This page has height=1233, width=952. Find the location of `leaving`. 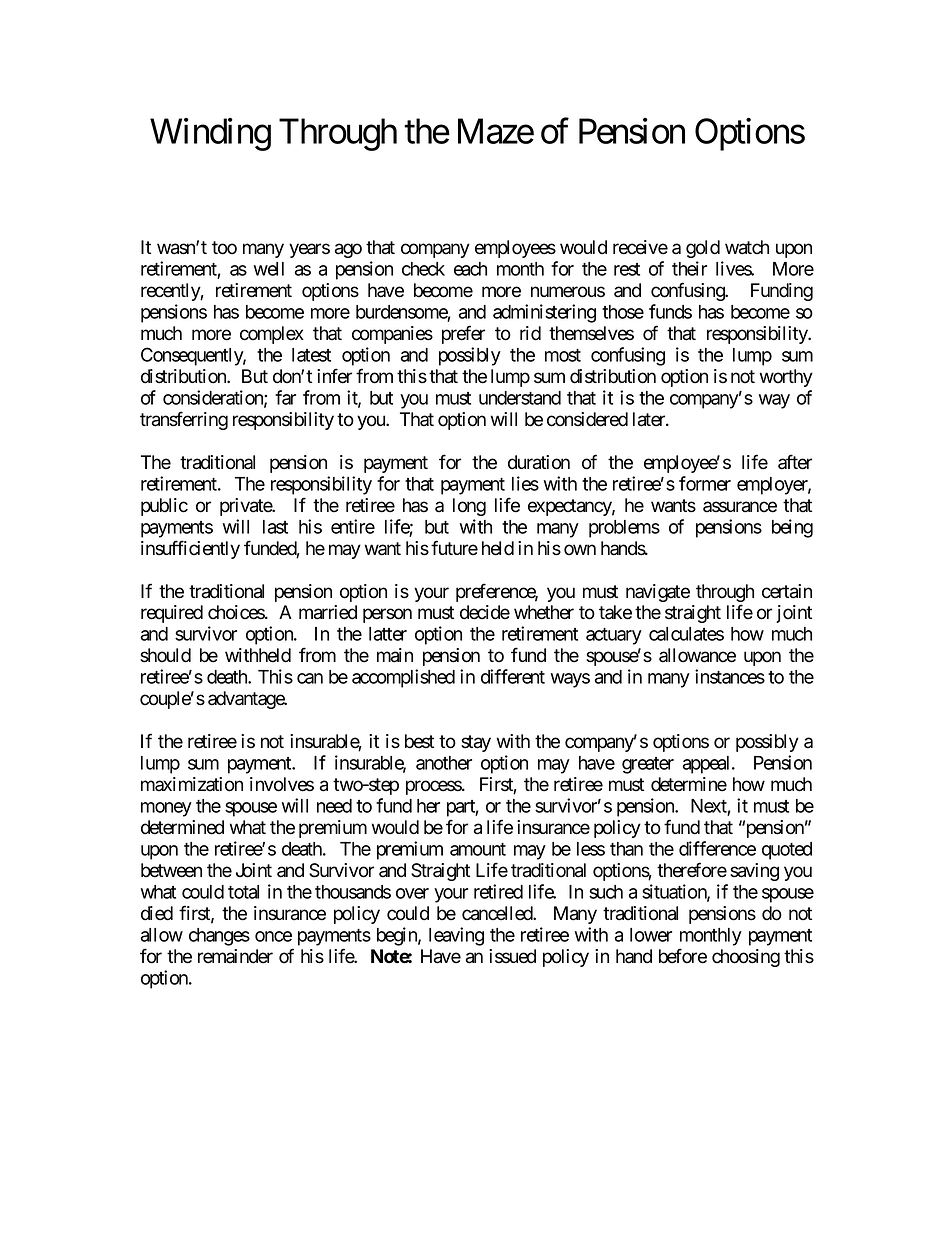

leaving is located at coordinates (456, 936).
